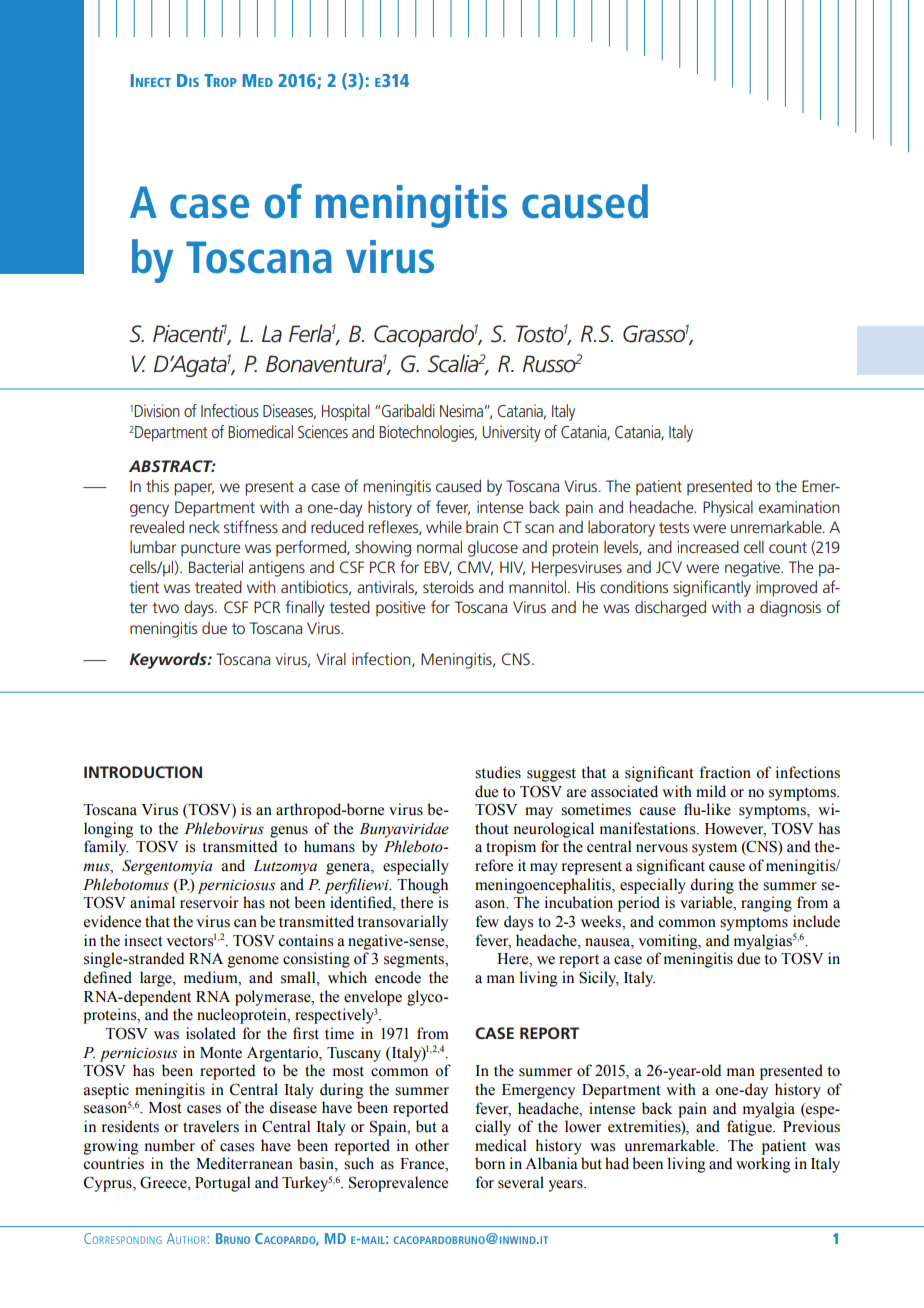 The width and height of the image is (924, 1308). I want to click on Physical, so click(728, 509).
